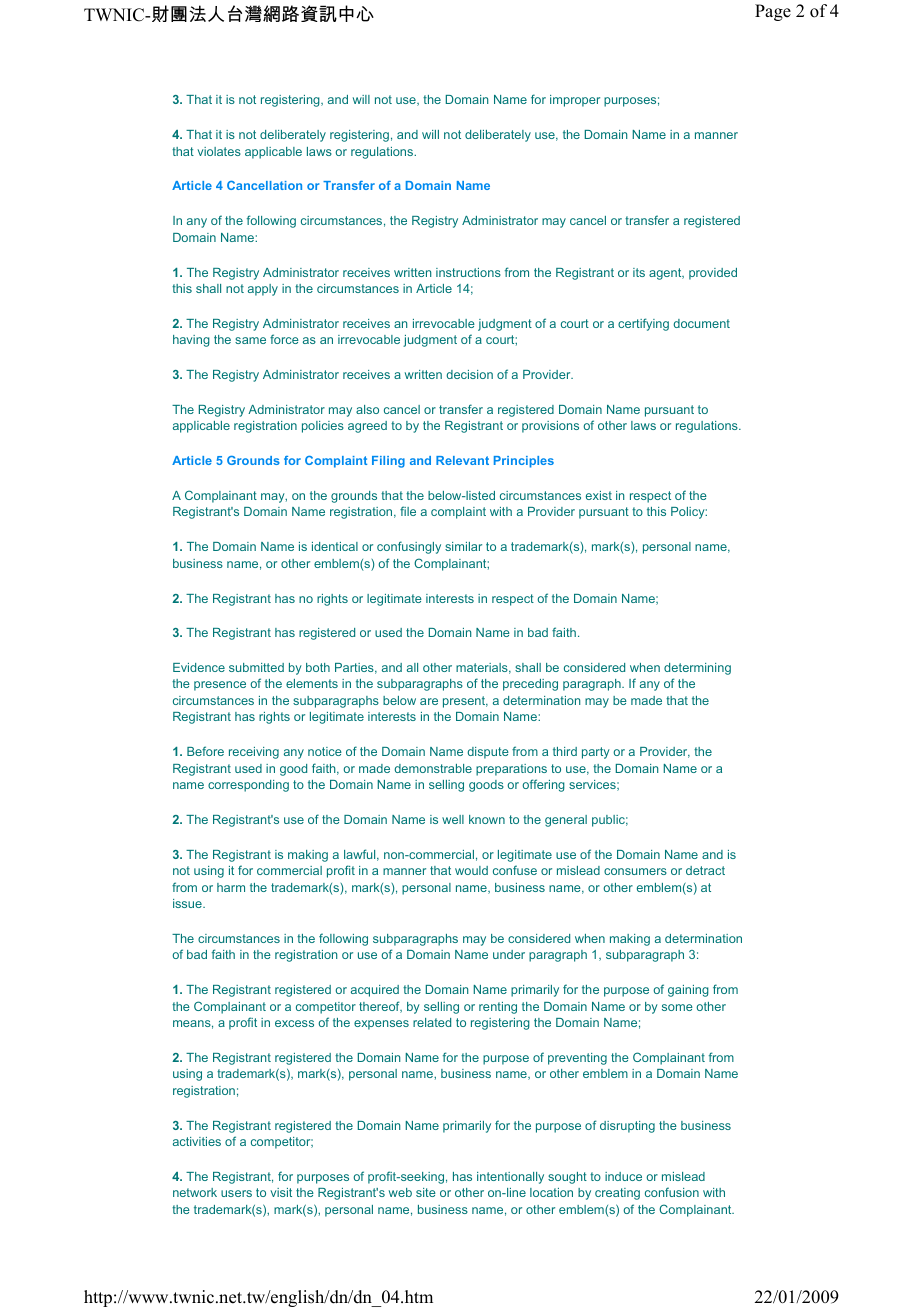 The height and width of the page is (1308, 924). Describe the element at coordinates (510, 1178) in the page. I see `intentionally` at that location.
